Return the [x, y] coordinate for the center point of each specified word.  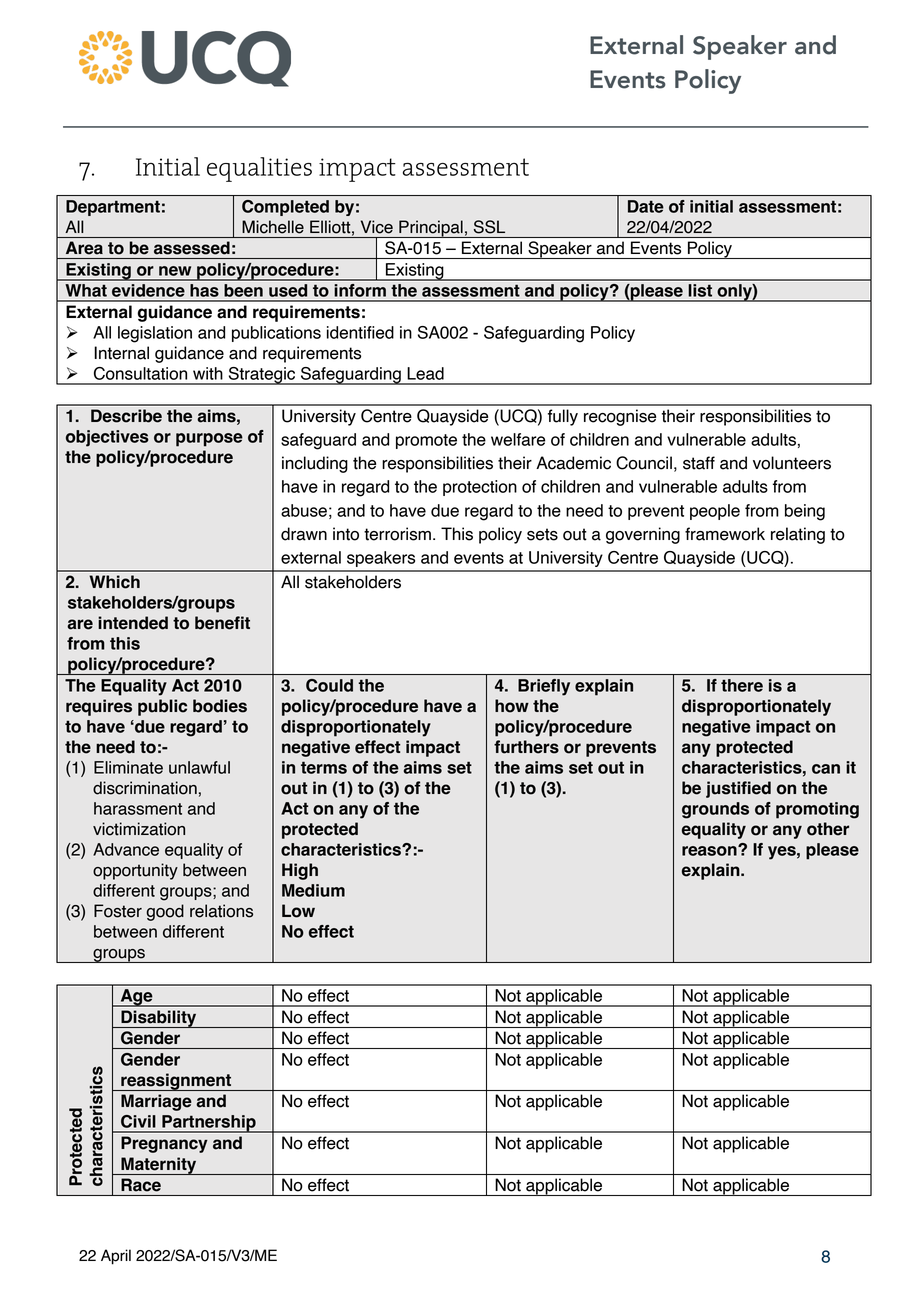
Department [113, 208]
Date [646, 206]
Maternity [159, 1166]
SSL [489, 227]
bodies [220, 706]
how [512, 706]
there [742, 685]
